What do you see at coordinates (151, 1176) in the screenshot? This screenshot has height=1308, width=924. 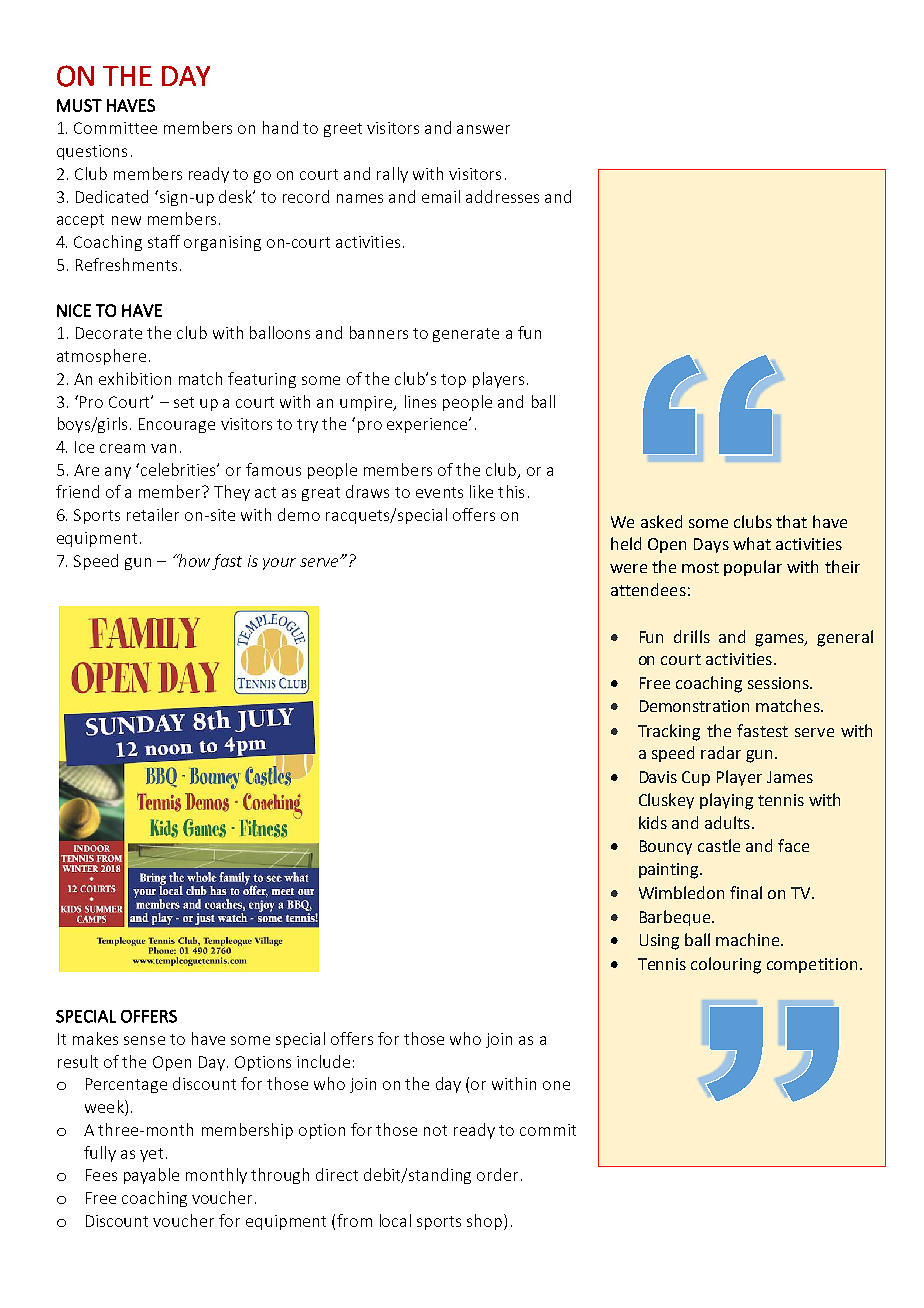 I see `payable` at bounding box center [151, 1176].
